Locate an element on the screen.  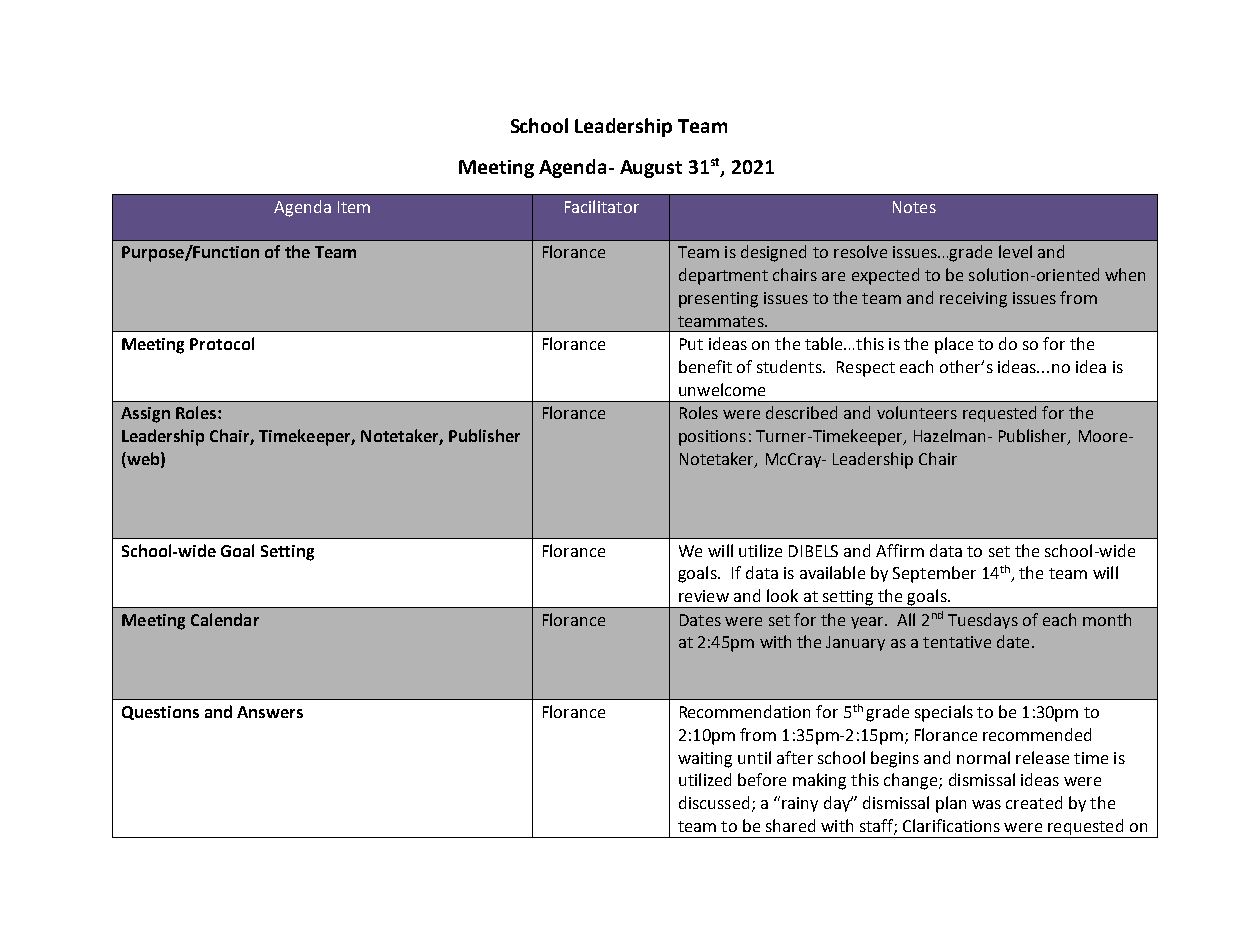
Questions is located at coordinates (160, 713).
